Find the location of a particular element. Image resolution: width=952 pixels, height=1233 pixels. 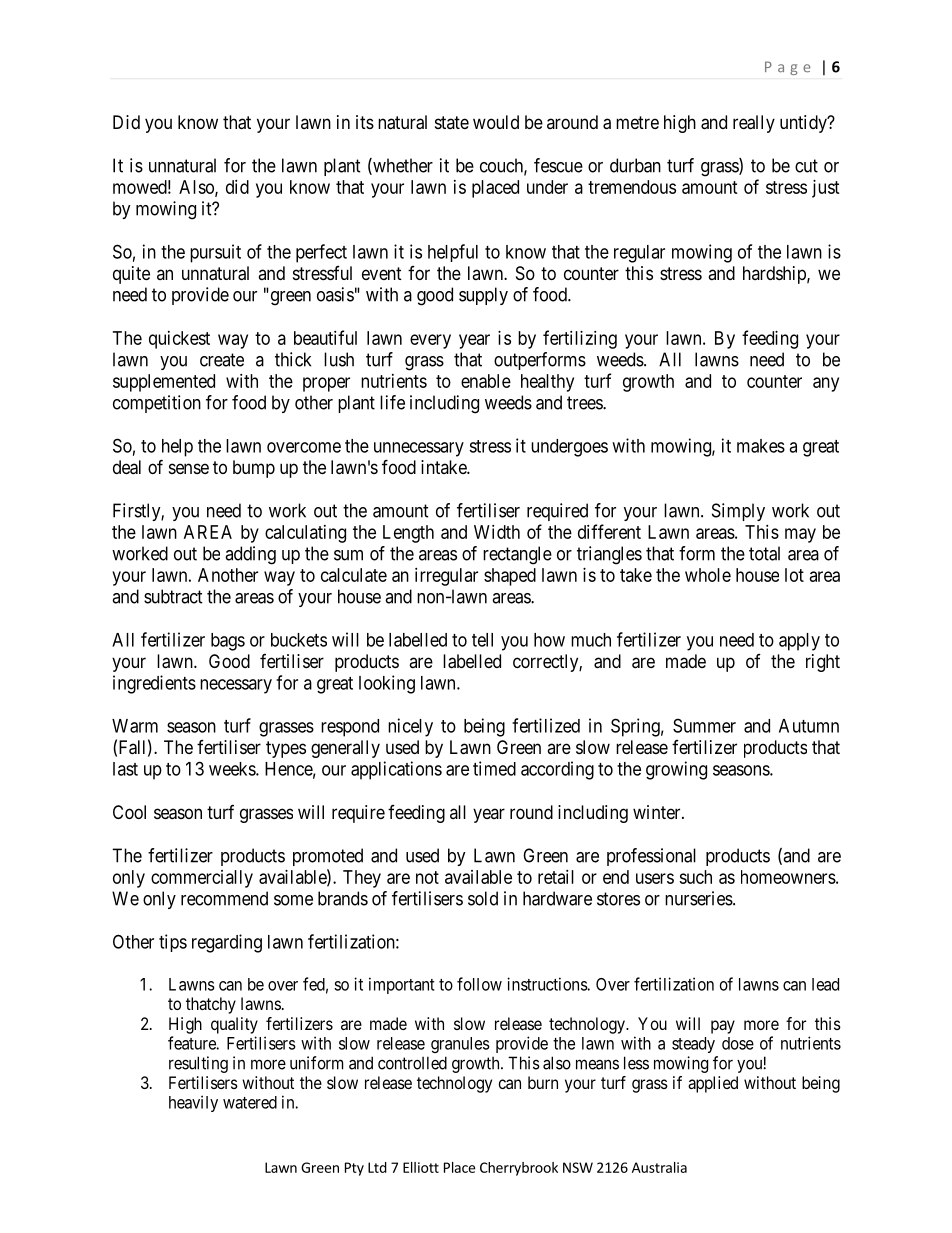

supplemented is located at coordinates (164, 383).
